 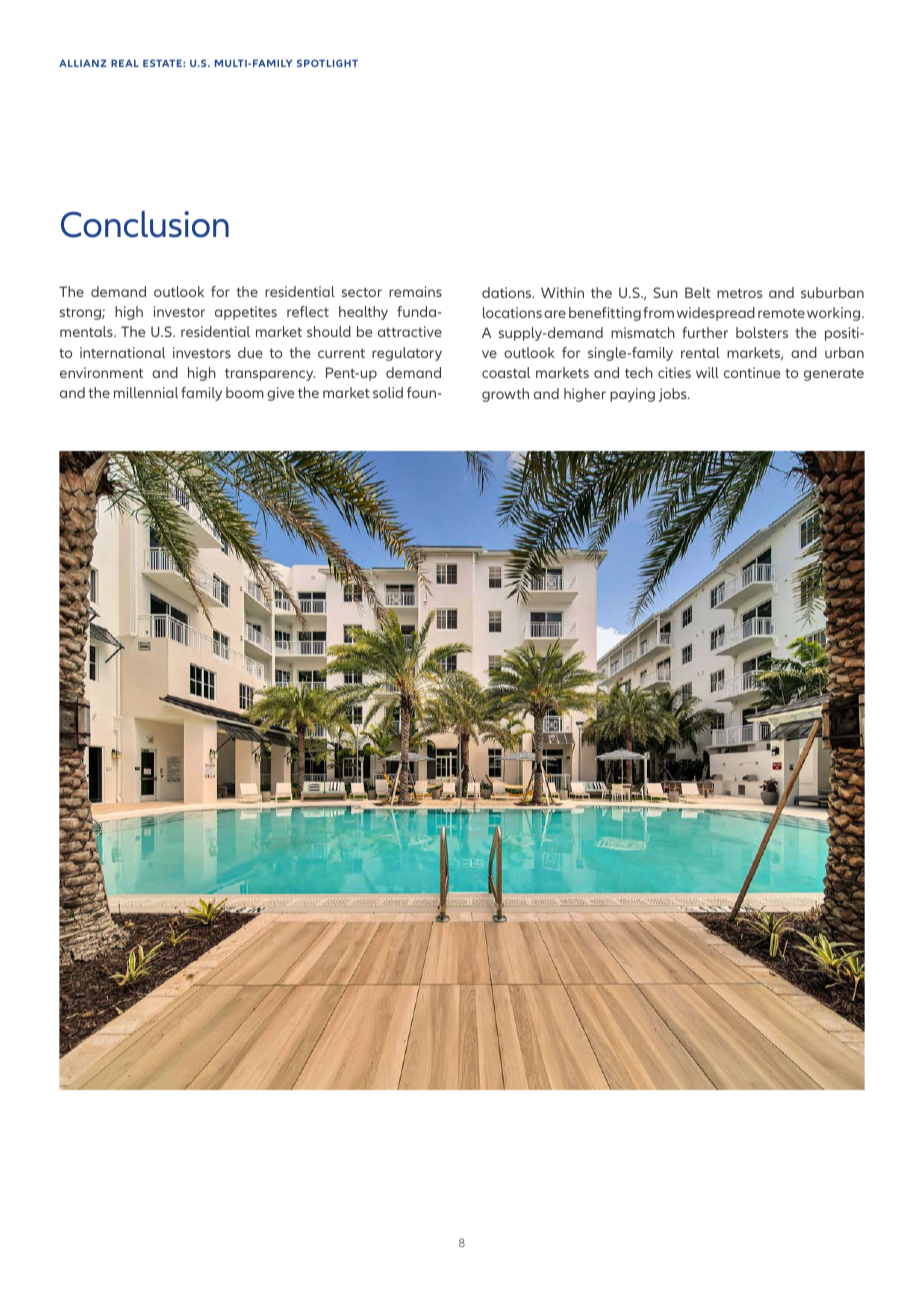 I want to click on Sun, so click(x=665, y=292).
